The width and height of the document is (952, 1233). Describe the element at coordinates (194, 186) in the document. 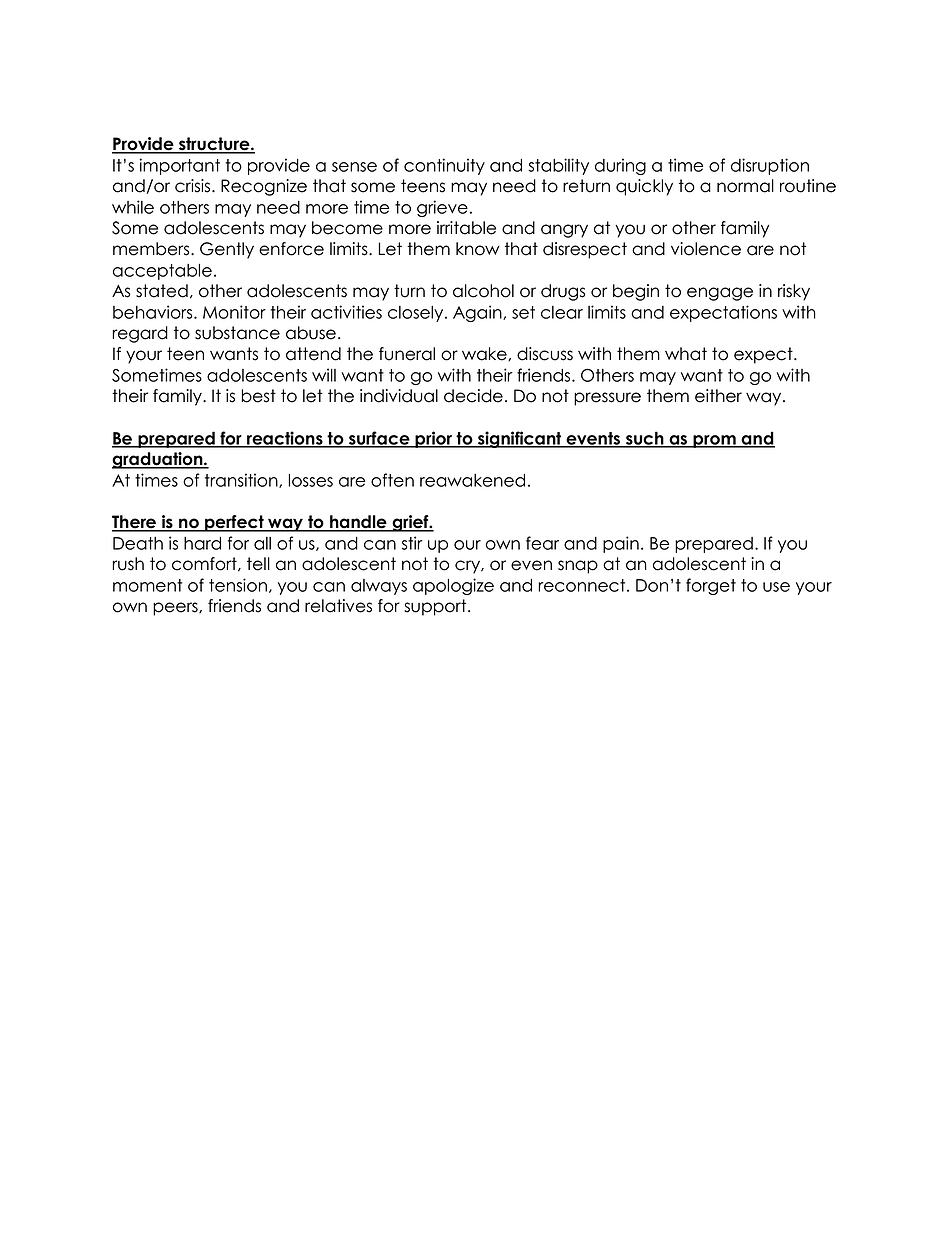

I see `crisis` at that location.
